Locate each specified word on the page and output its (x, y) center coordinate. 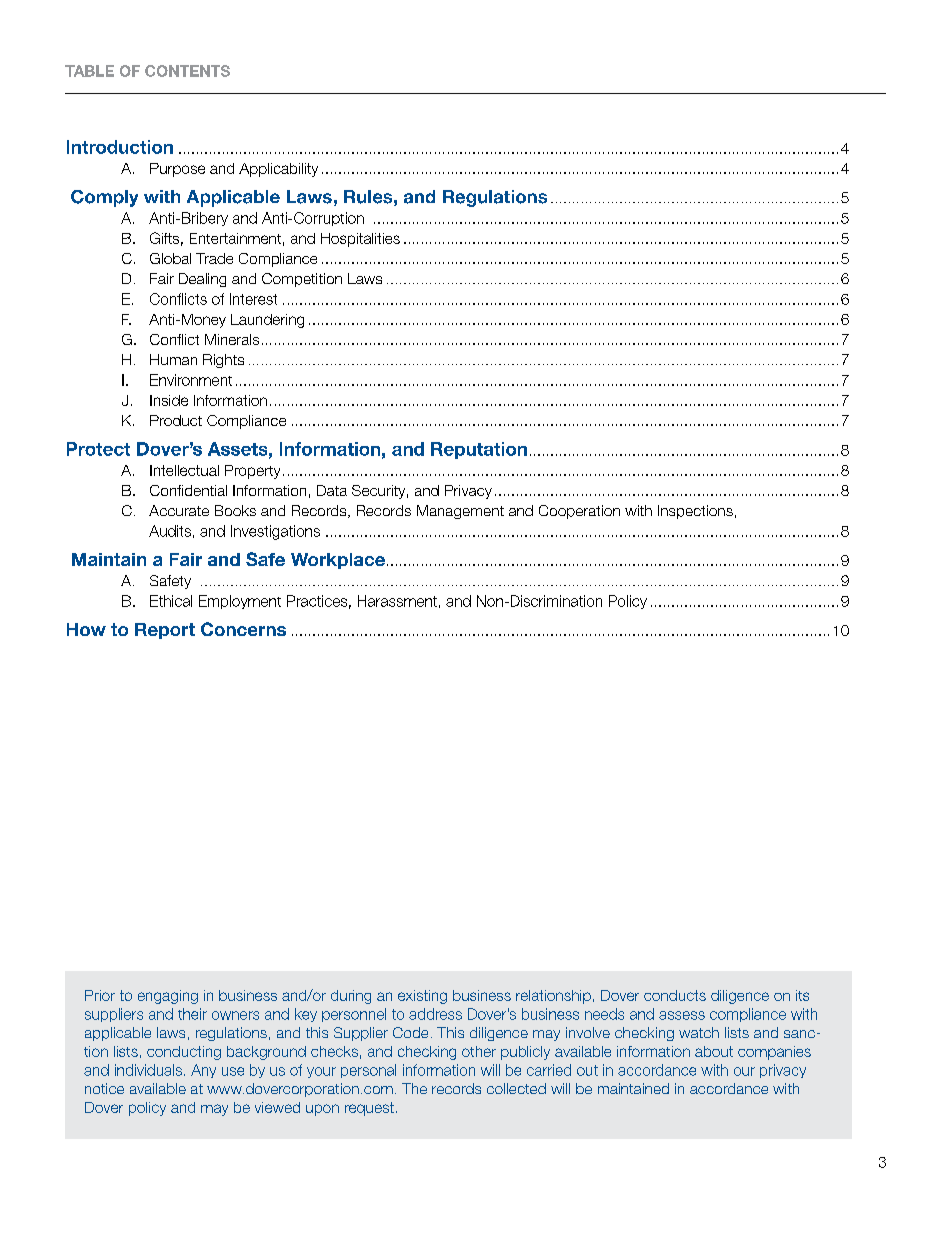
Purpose (177, 170)
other (479, 1051)
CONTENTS (187, 71)
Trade (214, 258)
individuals (148, 1070)
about (714, 1051)
